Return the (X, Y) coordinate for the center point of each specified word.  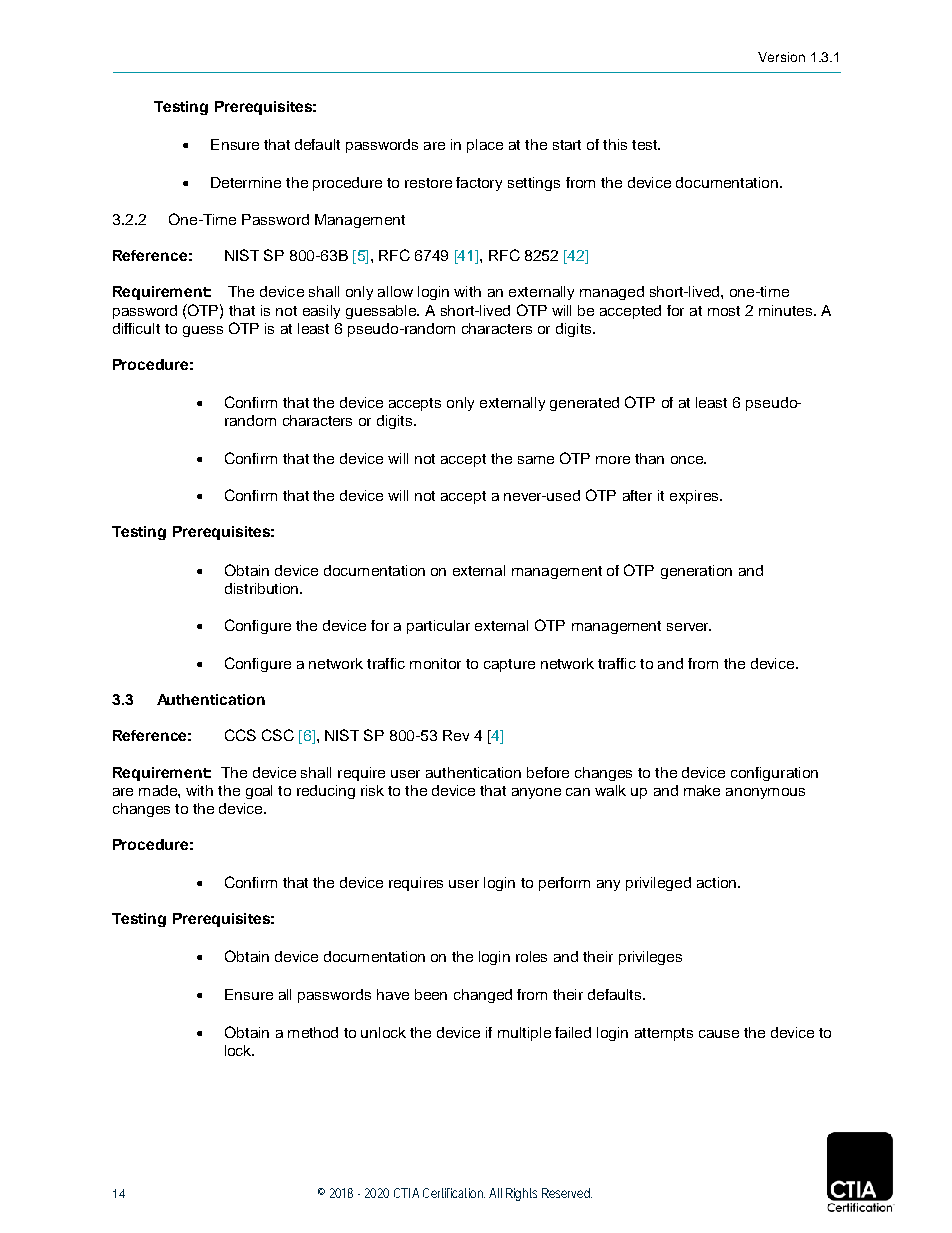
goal (259, 792)
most (724, 311)
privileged (658, 884)
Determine (246, 182)
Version (781, 57)
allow (395, 291)
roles (531, 956)
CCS (240, 735)
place (485, 146)
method (313, 1032)
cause (719, 1034)
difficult (136, 328)
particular (438, 627)
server (689, 627)
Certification (454, 1193)
